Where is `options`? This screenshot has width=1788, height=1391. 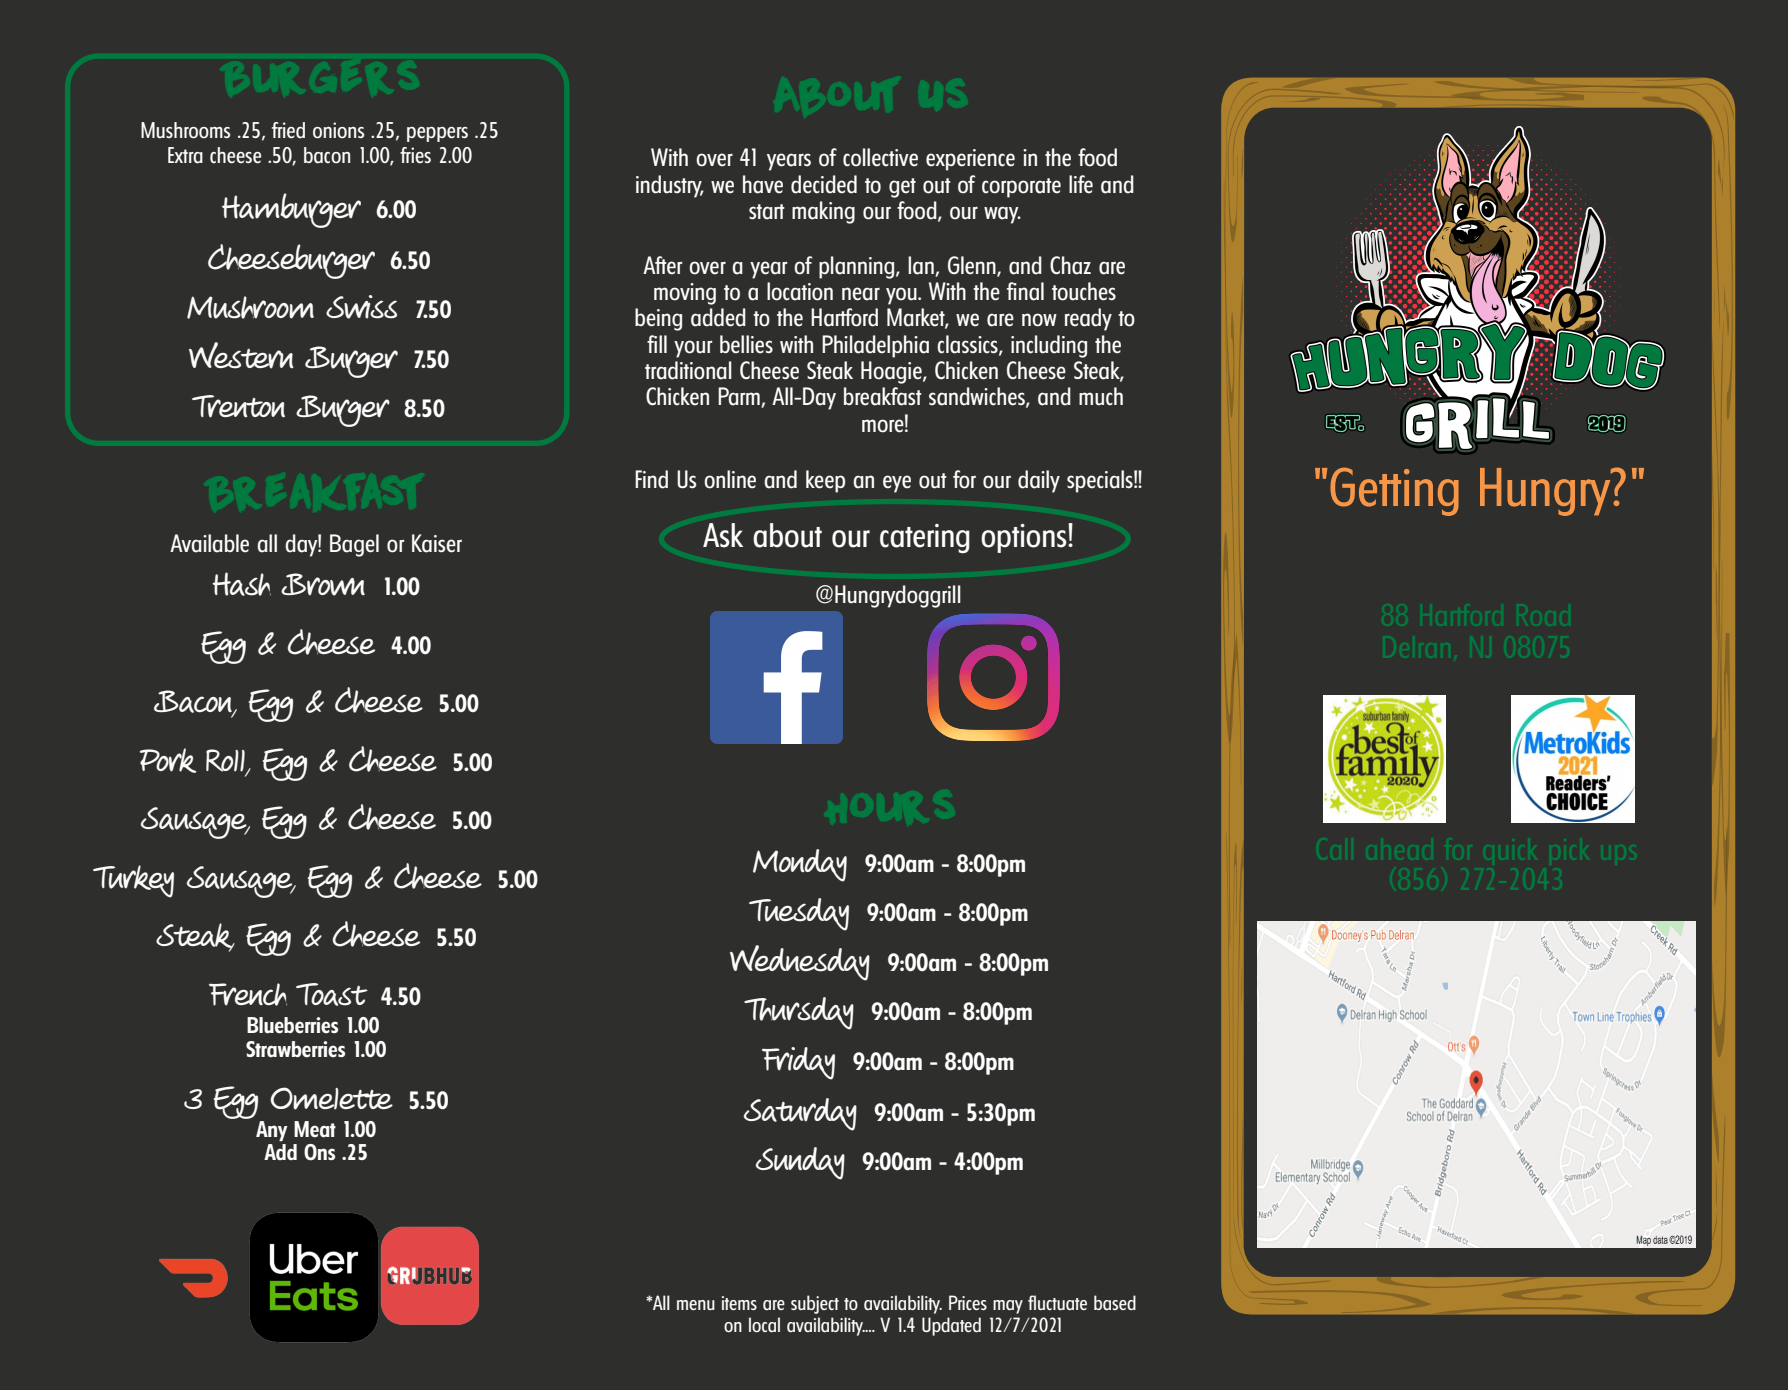
options is located at coordinates (1025, 538).
